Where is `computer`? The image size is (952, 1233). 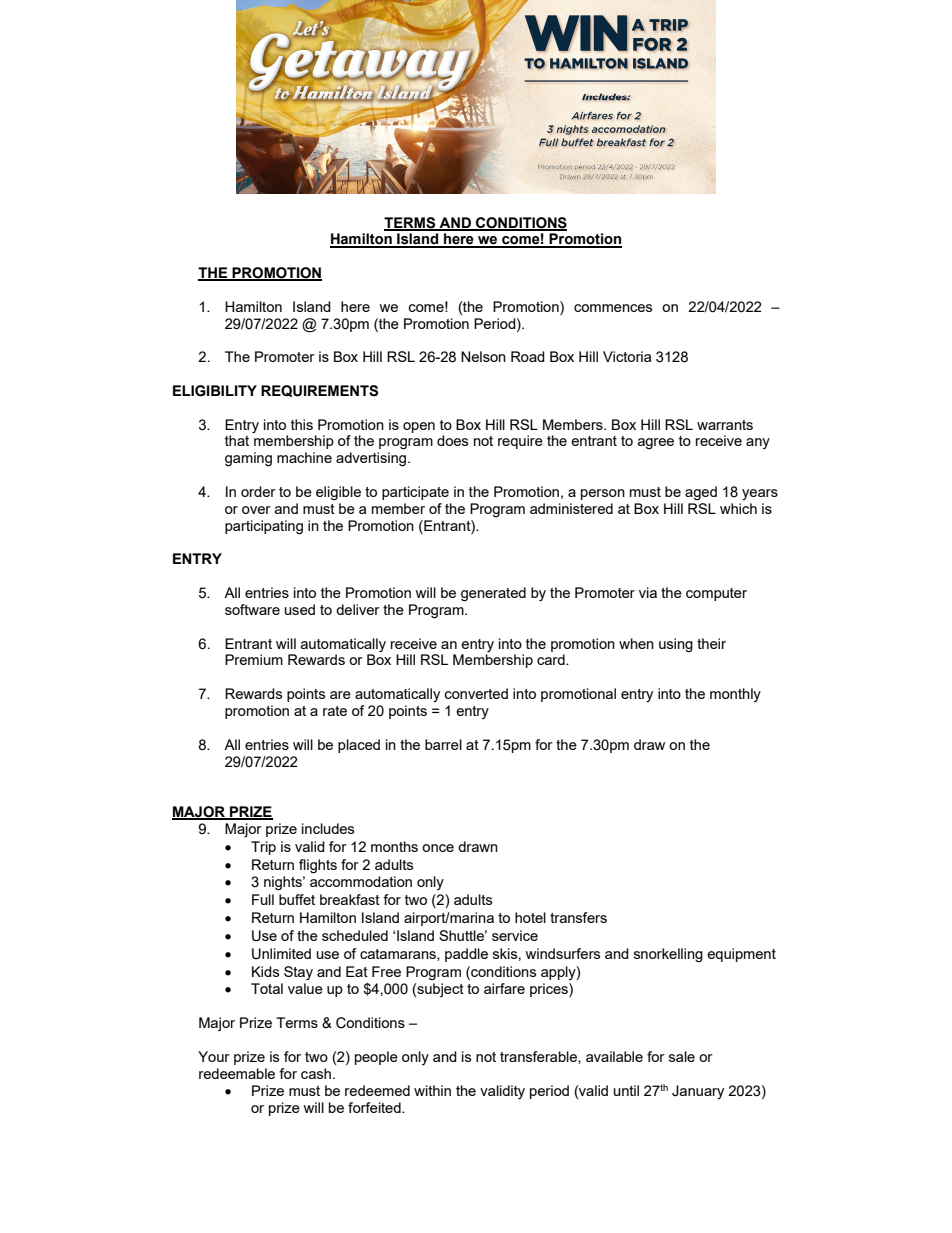
computer is located at coordinates (716, 594).
